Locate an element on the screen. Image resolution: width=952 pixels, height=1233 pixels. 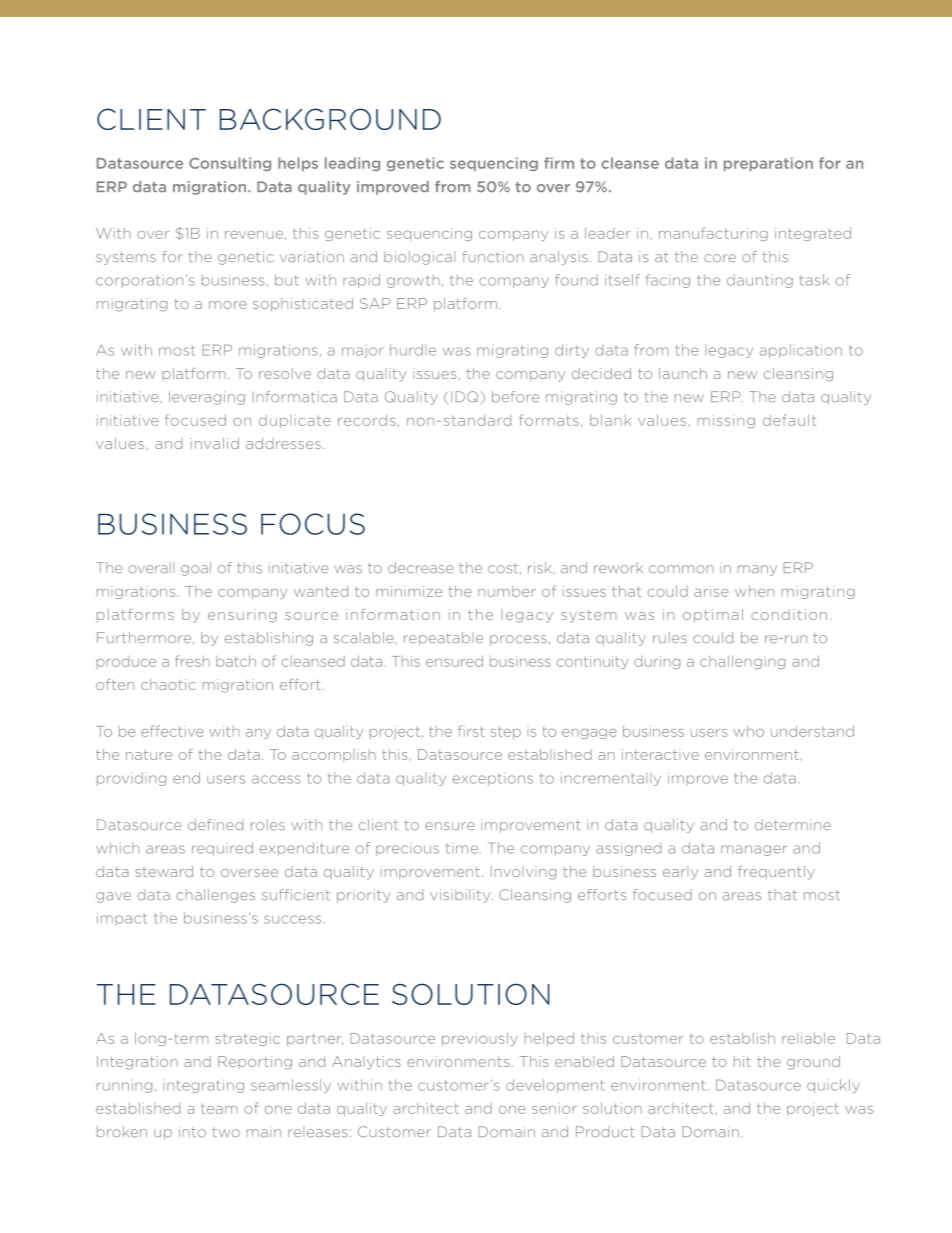
Consulting is located at coordinates (230, 164).
